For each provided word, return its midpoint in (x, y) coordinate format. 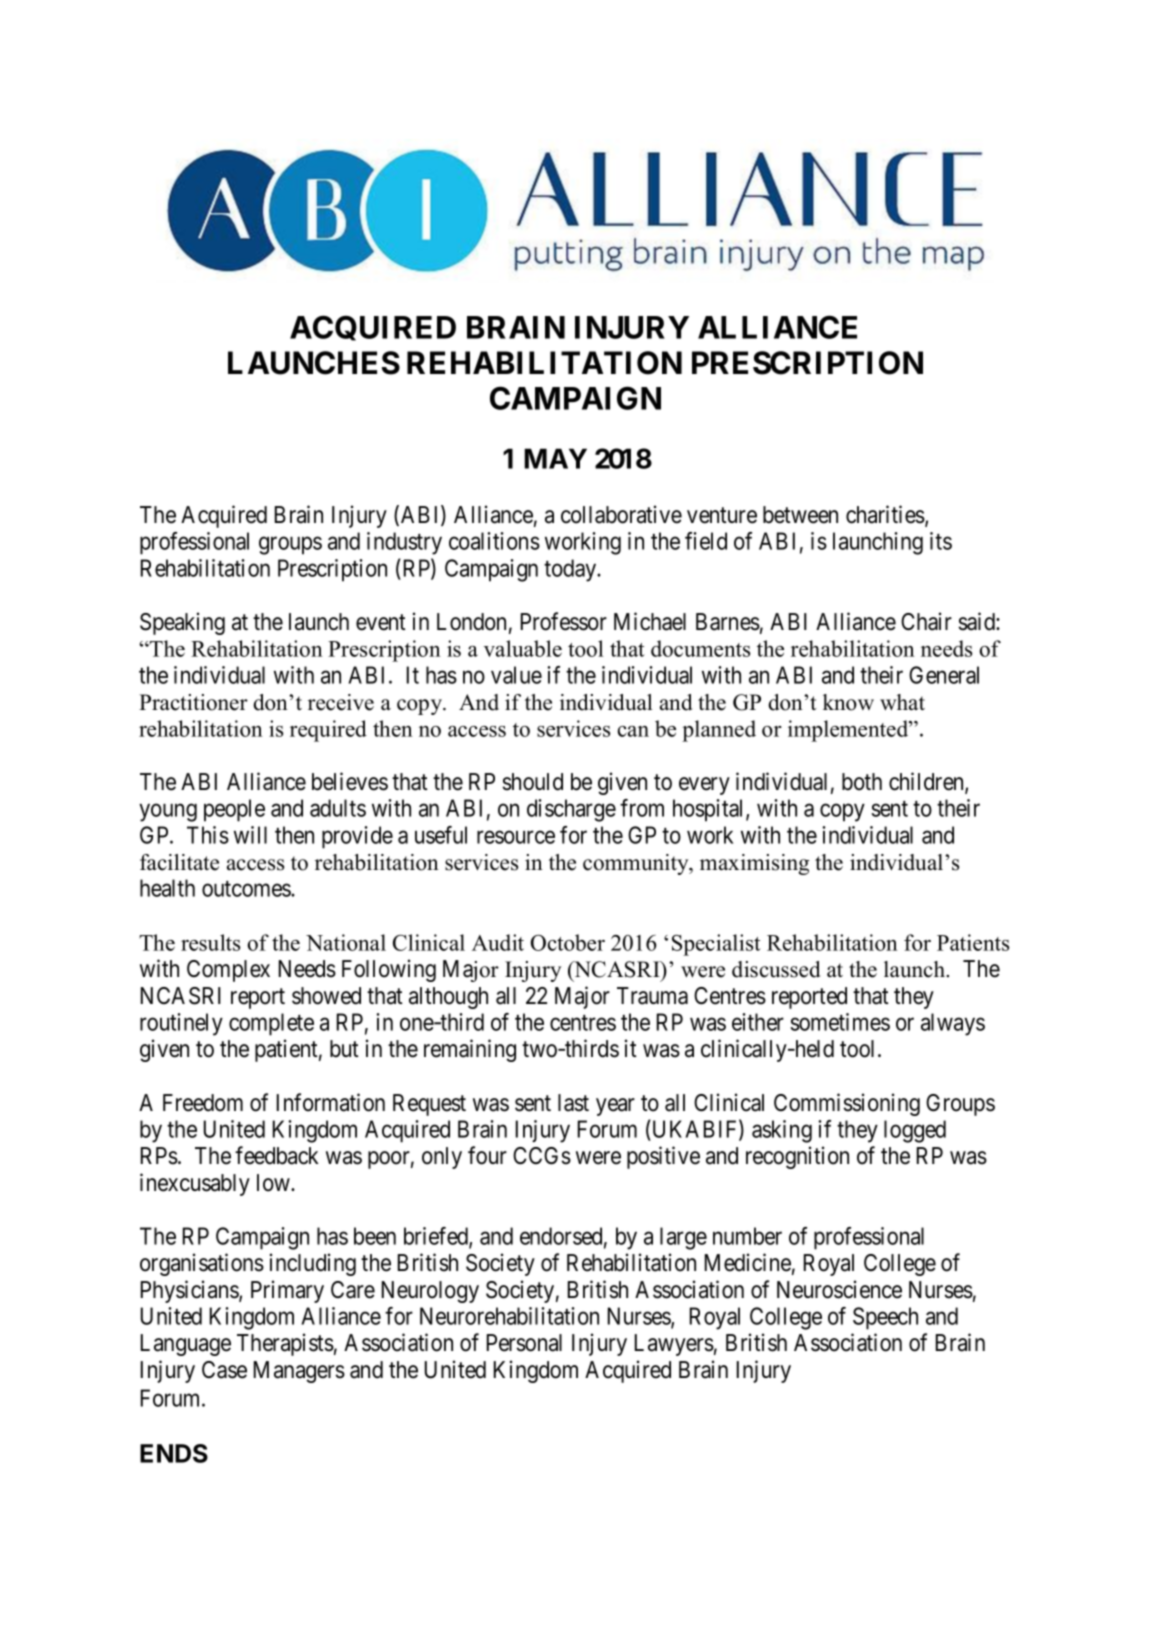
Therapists (285, 1344)
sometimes (840, 1022)
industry (404, 543)
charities (886, 515)
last (573, 1103)
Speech (885, 1318)
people (234, 810)
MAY (555, 458)
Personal (524, 1343)
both (862, 782)
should (532, 782)
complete (271, 1024)
